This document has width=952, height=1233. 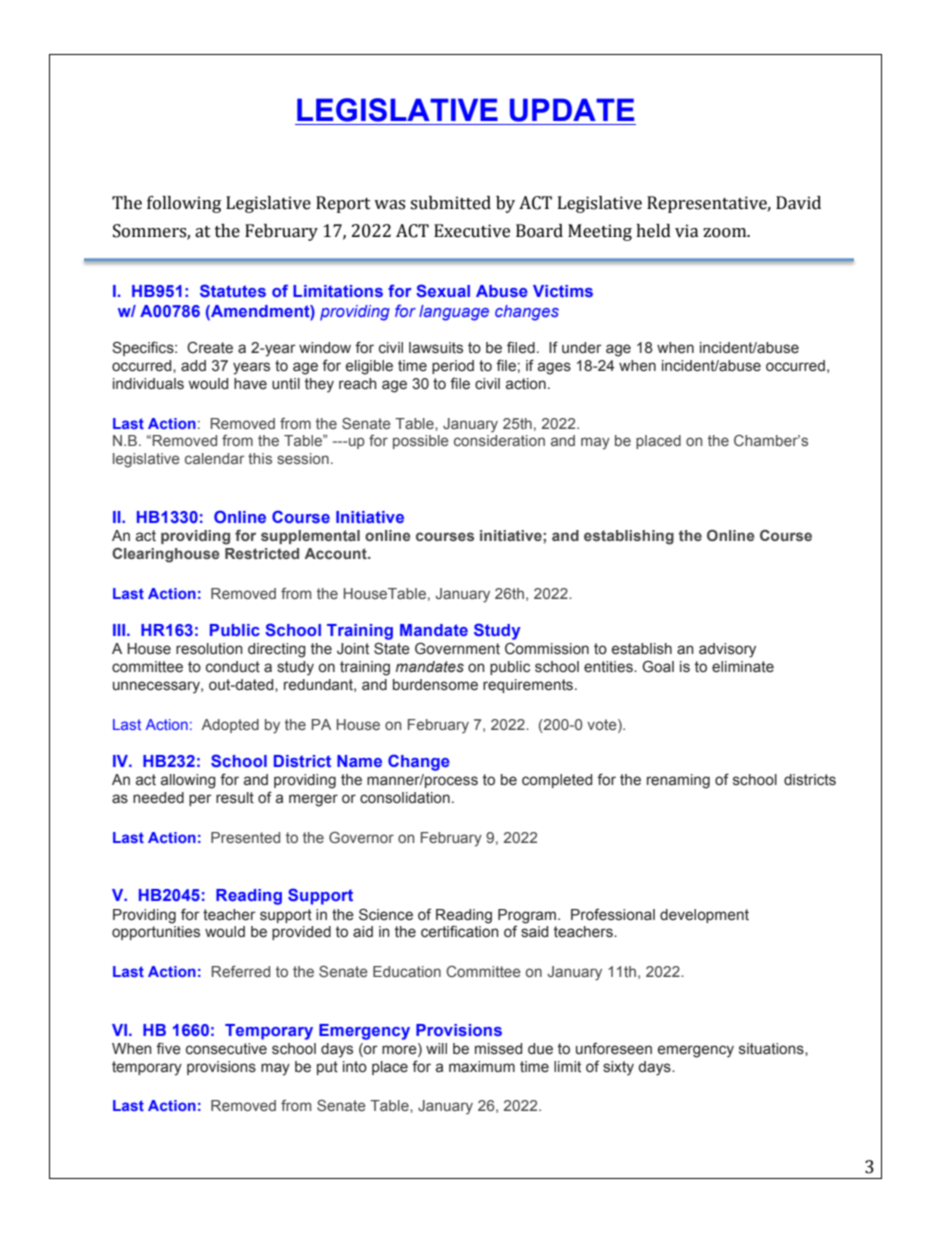 I want to click on Government, so click(x=457, y=648).
